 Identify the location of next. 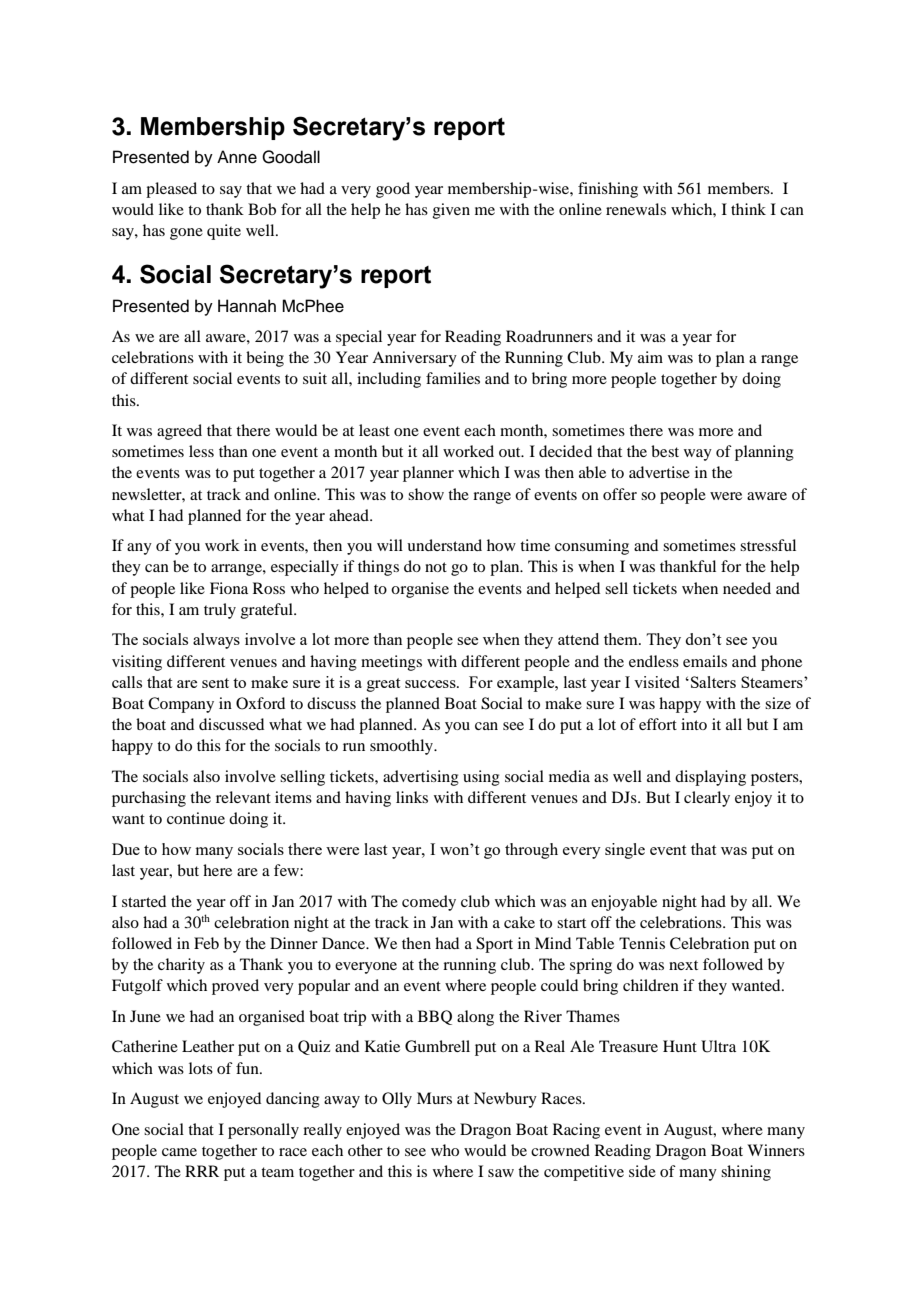
(683, 965).
